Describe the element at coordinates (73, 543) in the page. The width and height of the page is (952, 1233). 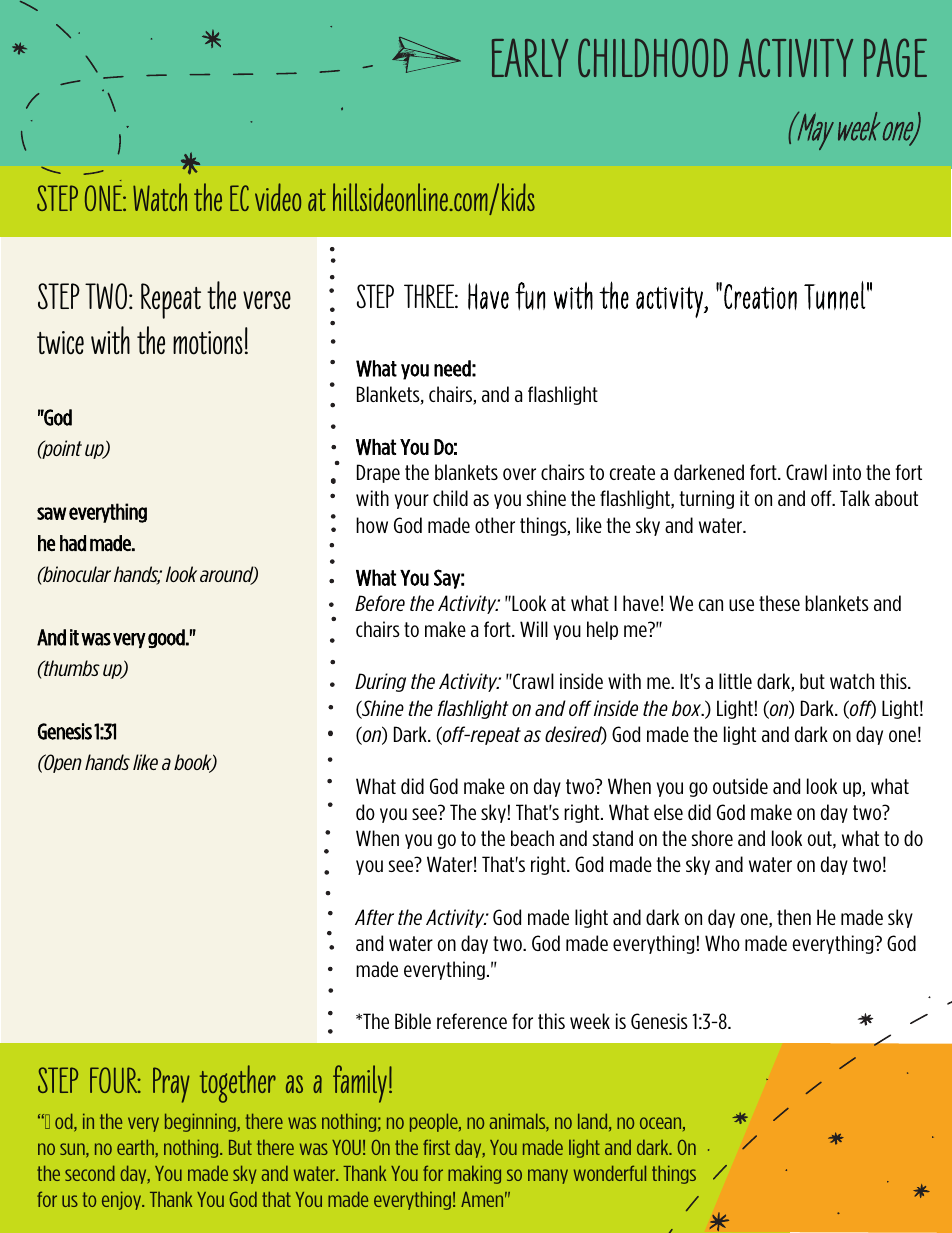
I see `had` at that location.
